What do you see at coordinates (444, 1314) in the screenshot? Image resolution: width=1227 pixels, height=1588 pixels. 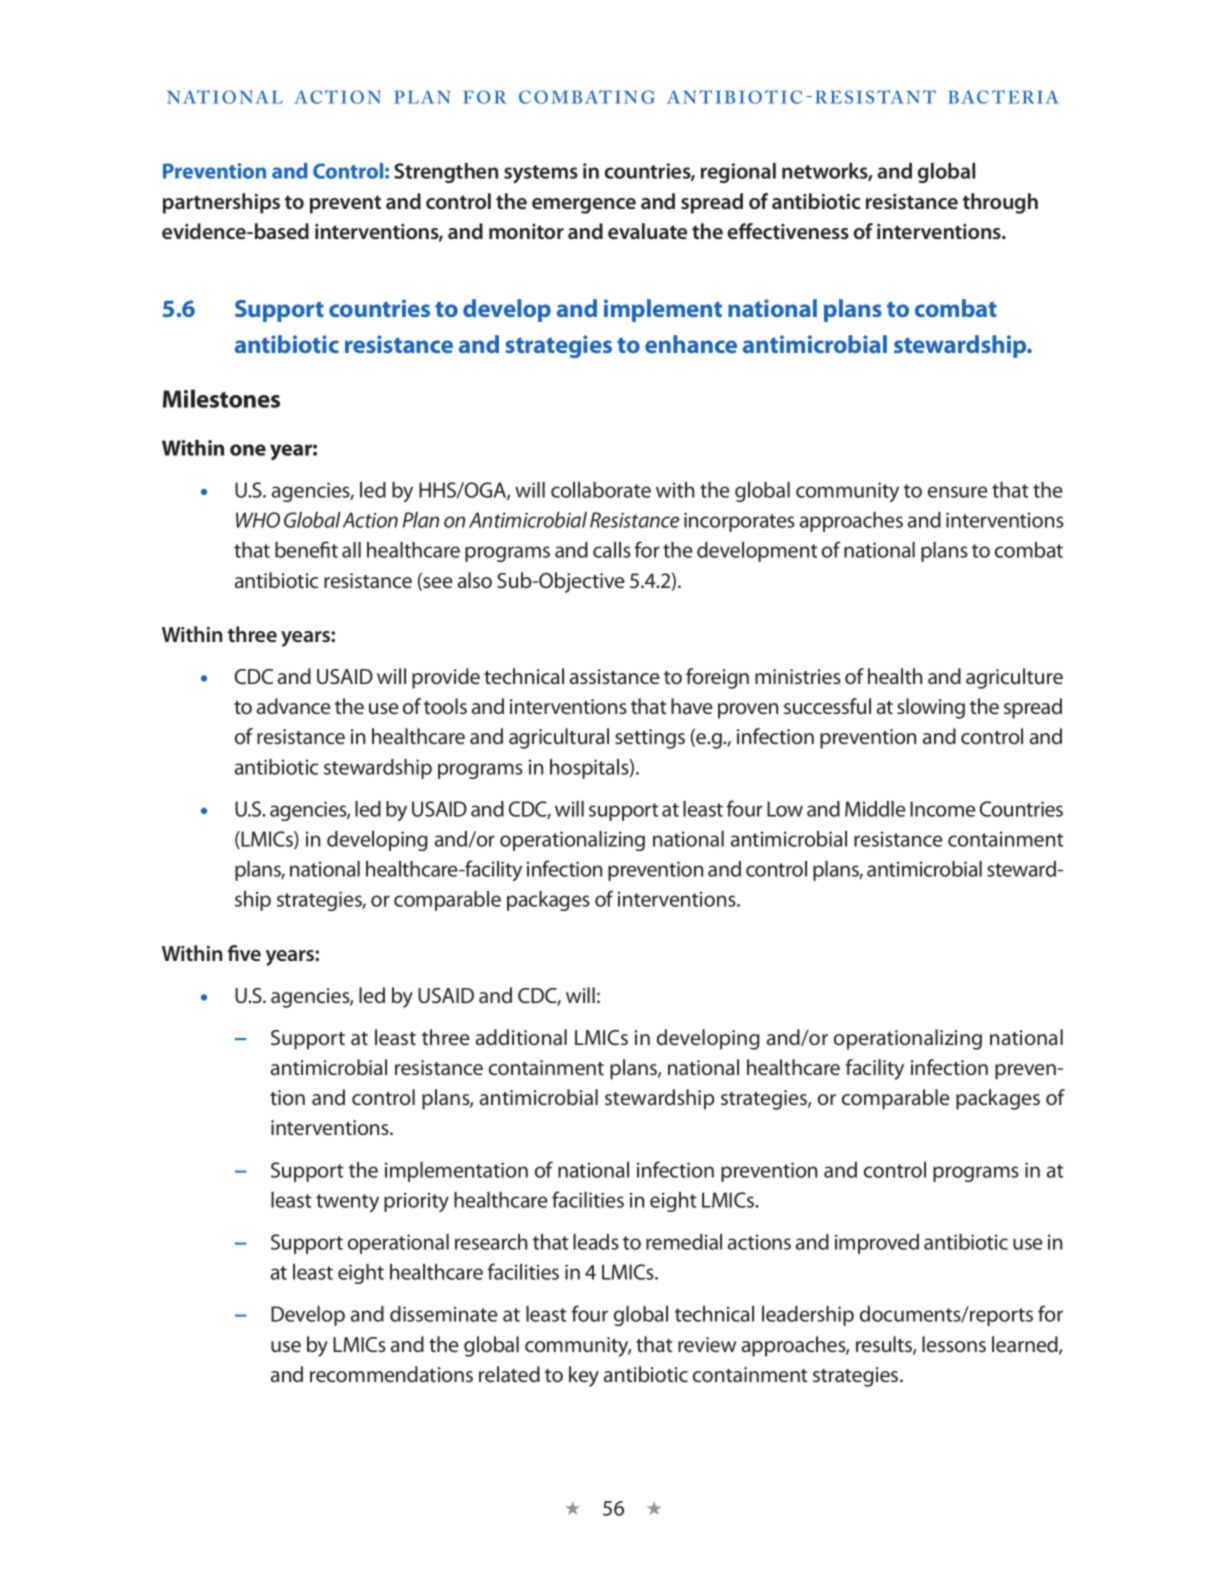 I see `disseminate` at bounding box center [444, 1314].
